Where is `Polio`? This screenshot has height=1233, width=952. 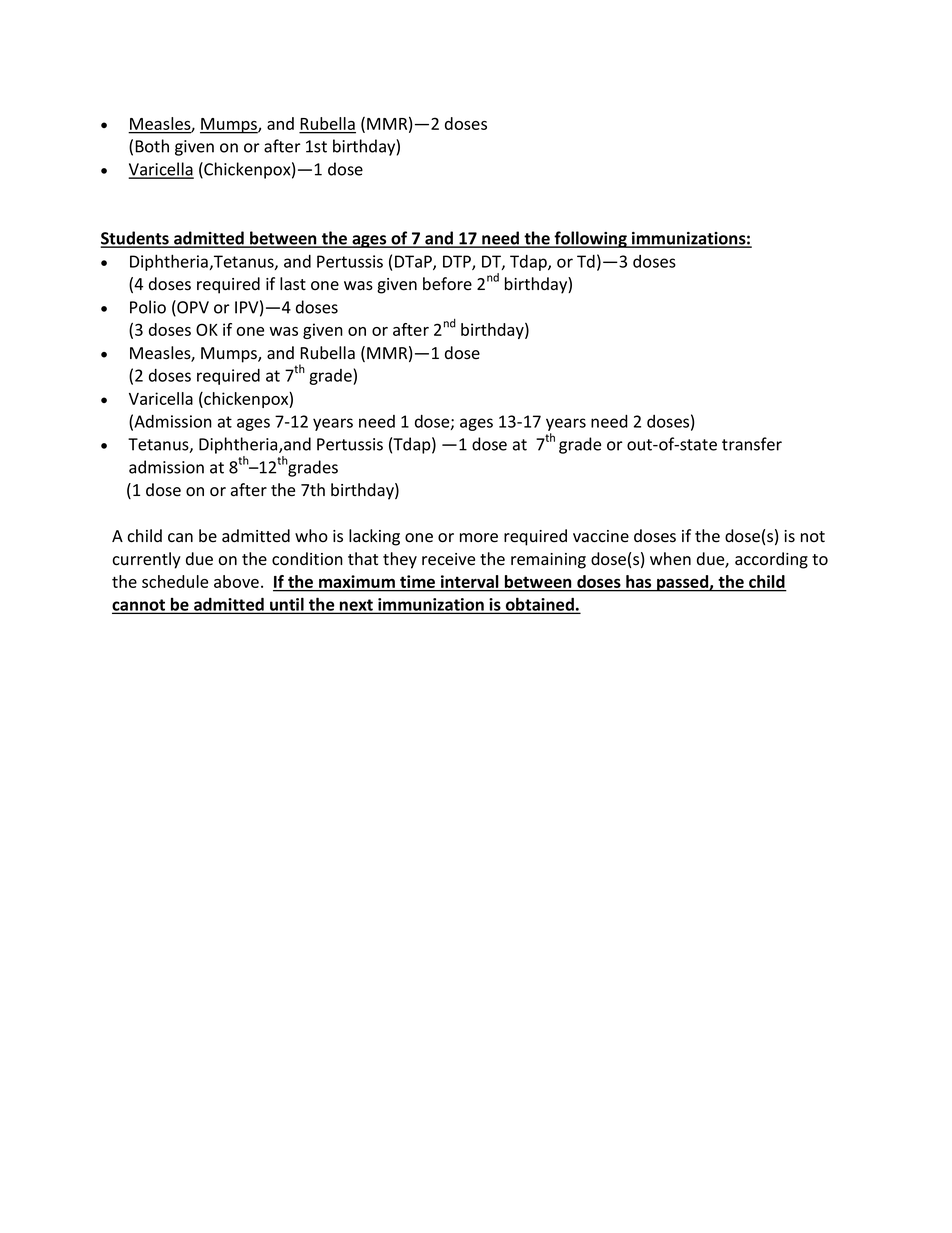
Polio is located at coordinates (148, 307).
